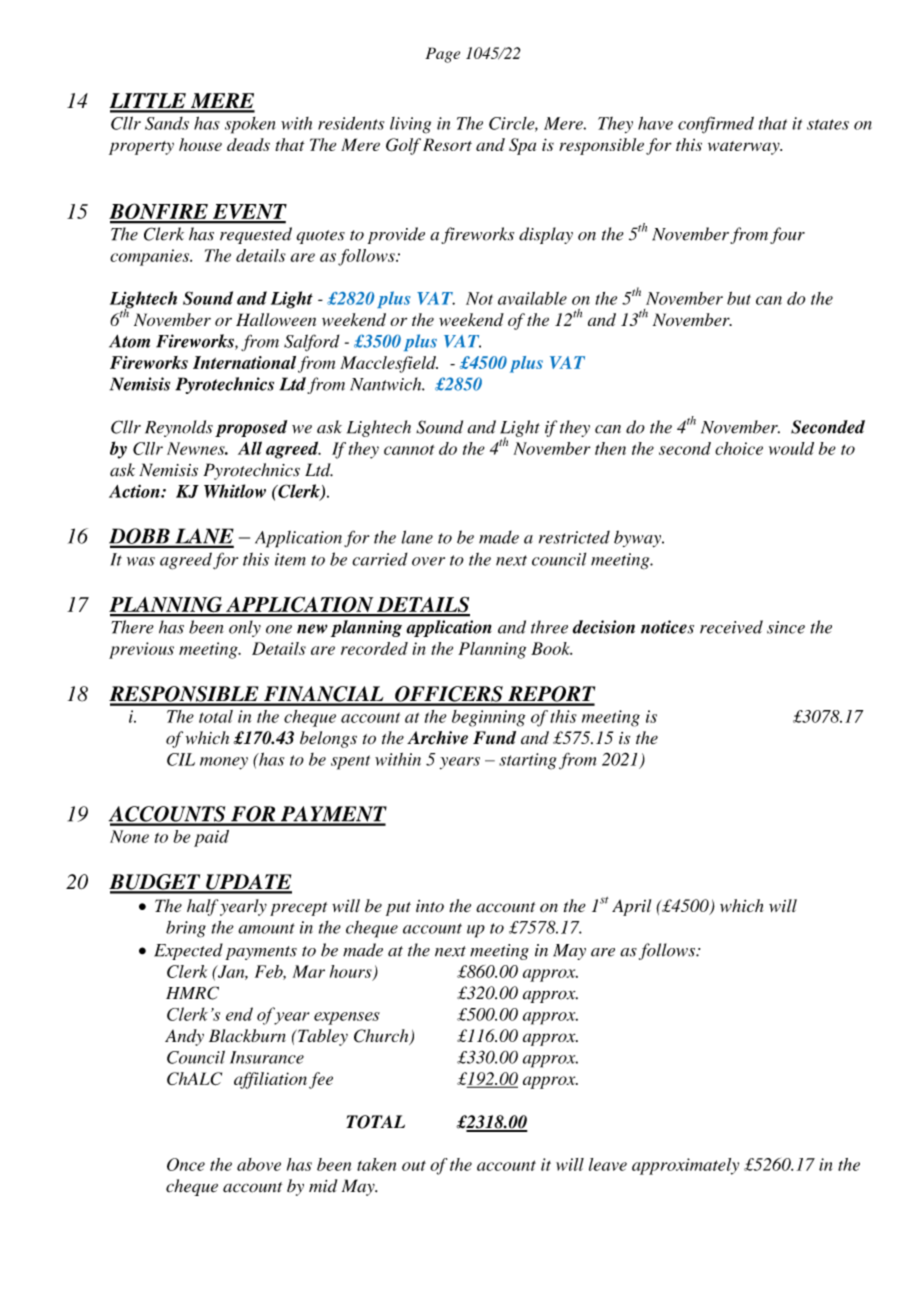 The width and height of the image is (924, 1308). I want to click on Once, so click(186, 1164).
